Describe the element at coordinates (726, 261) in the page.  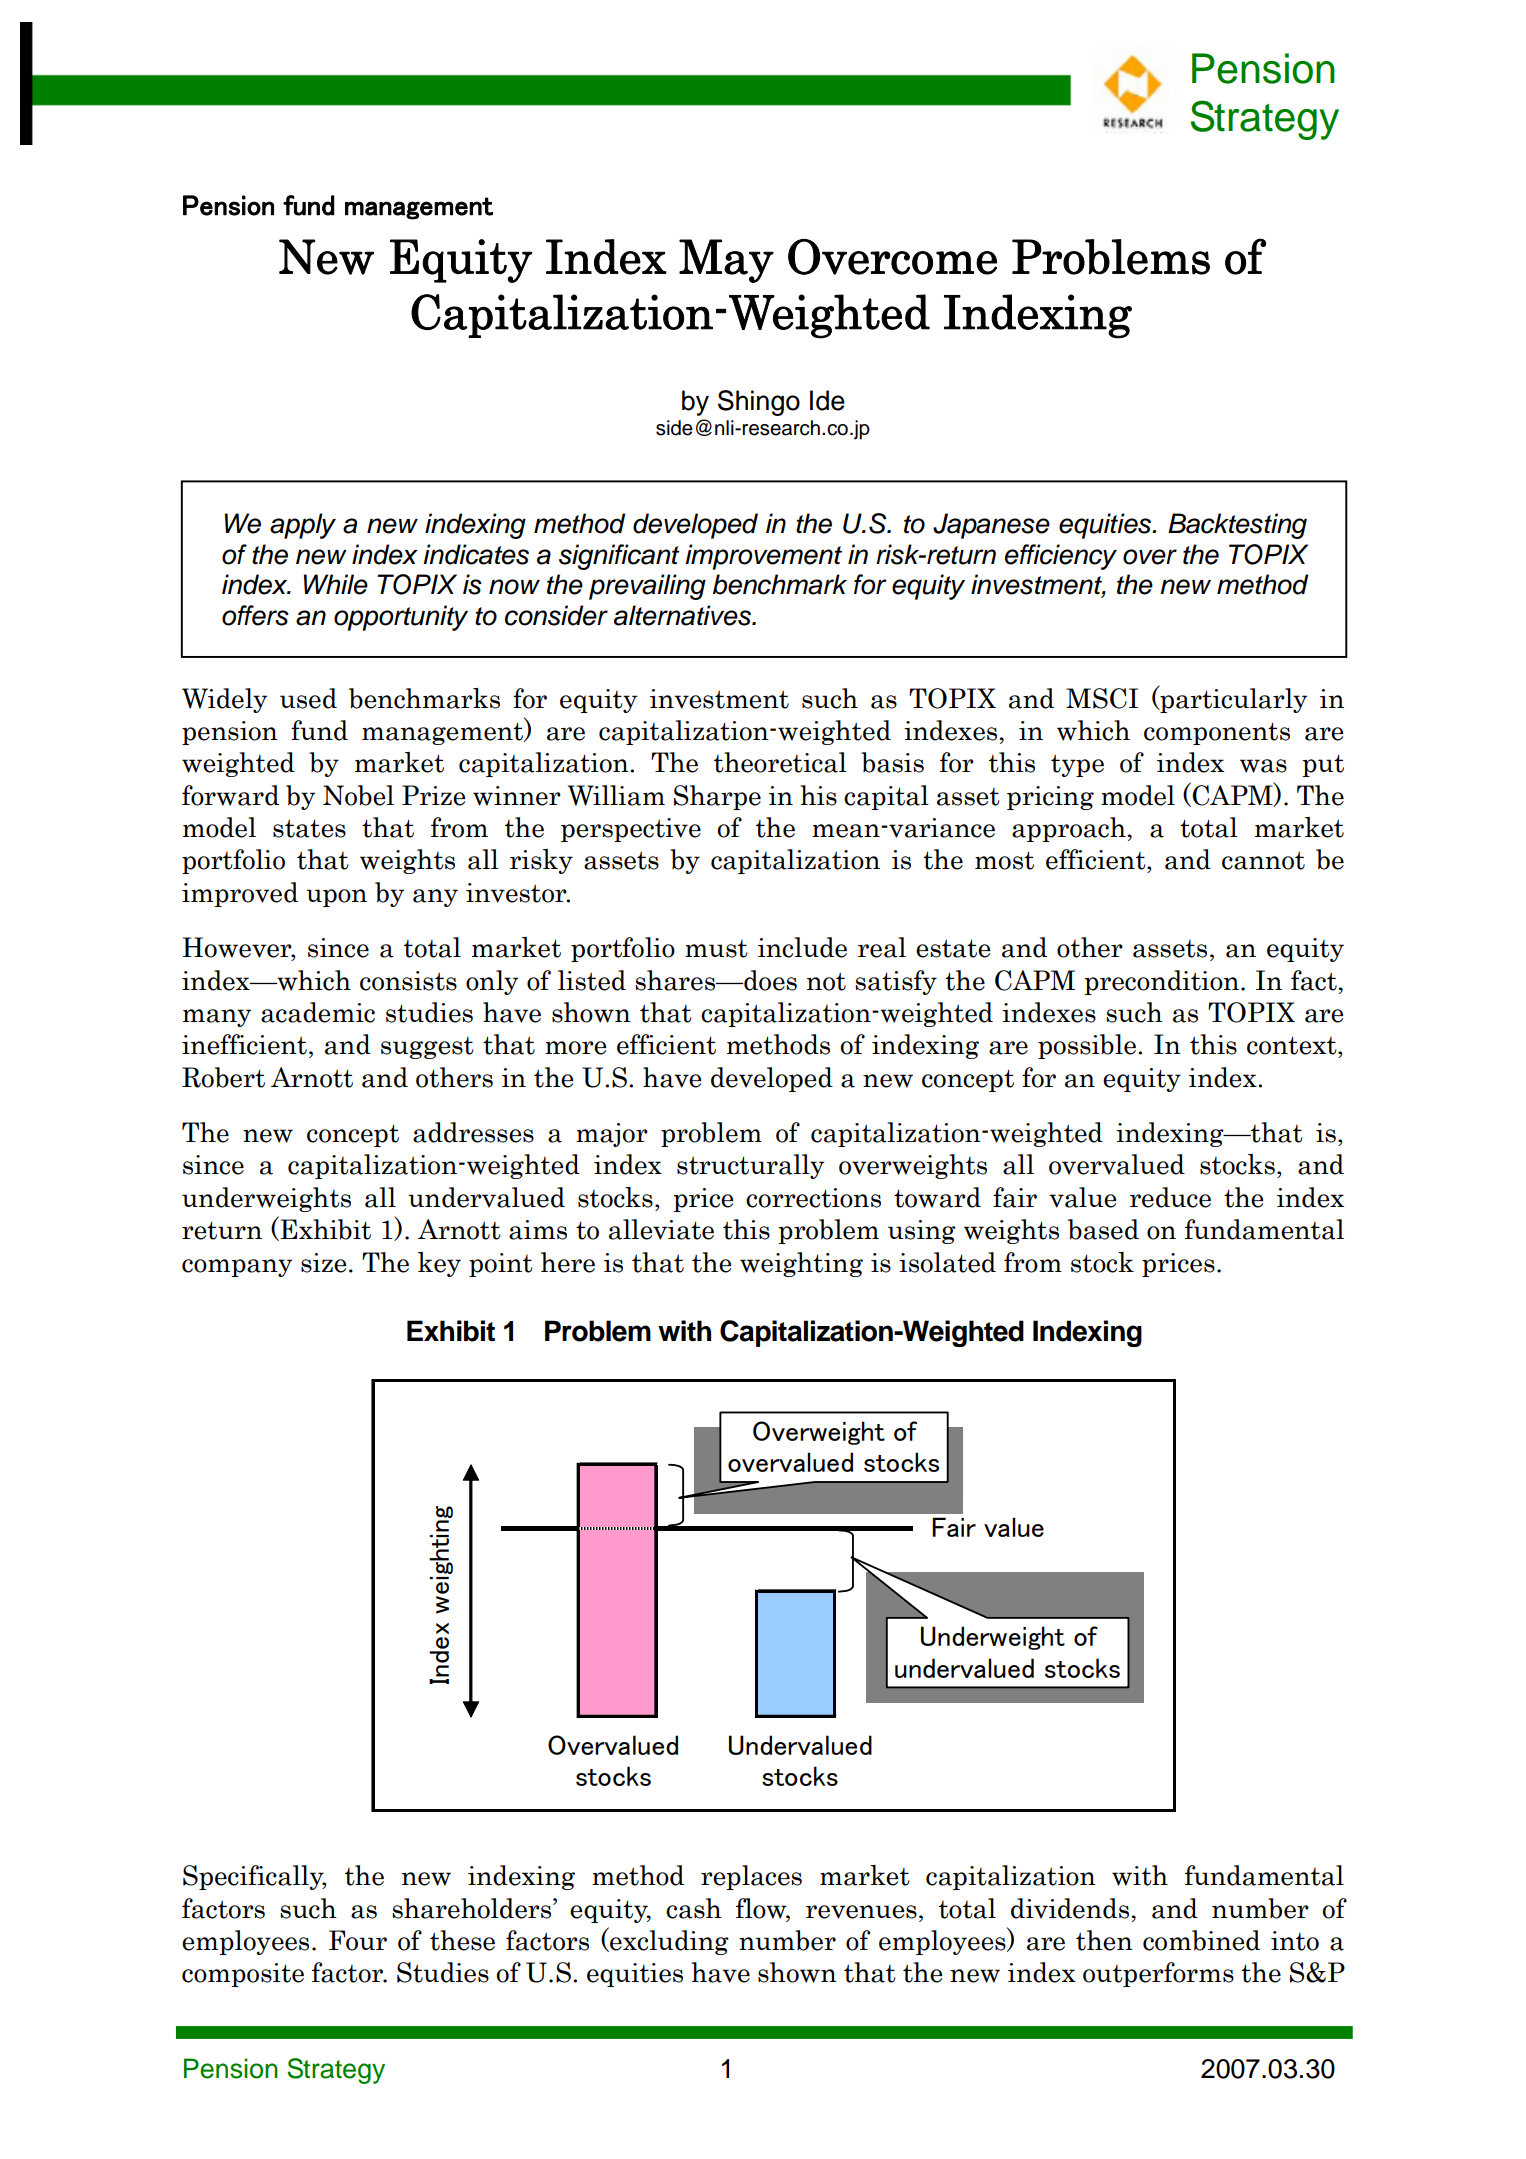
I see `May` at that location.
